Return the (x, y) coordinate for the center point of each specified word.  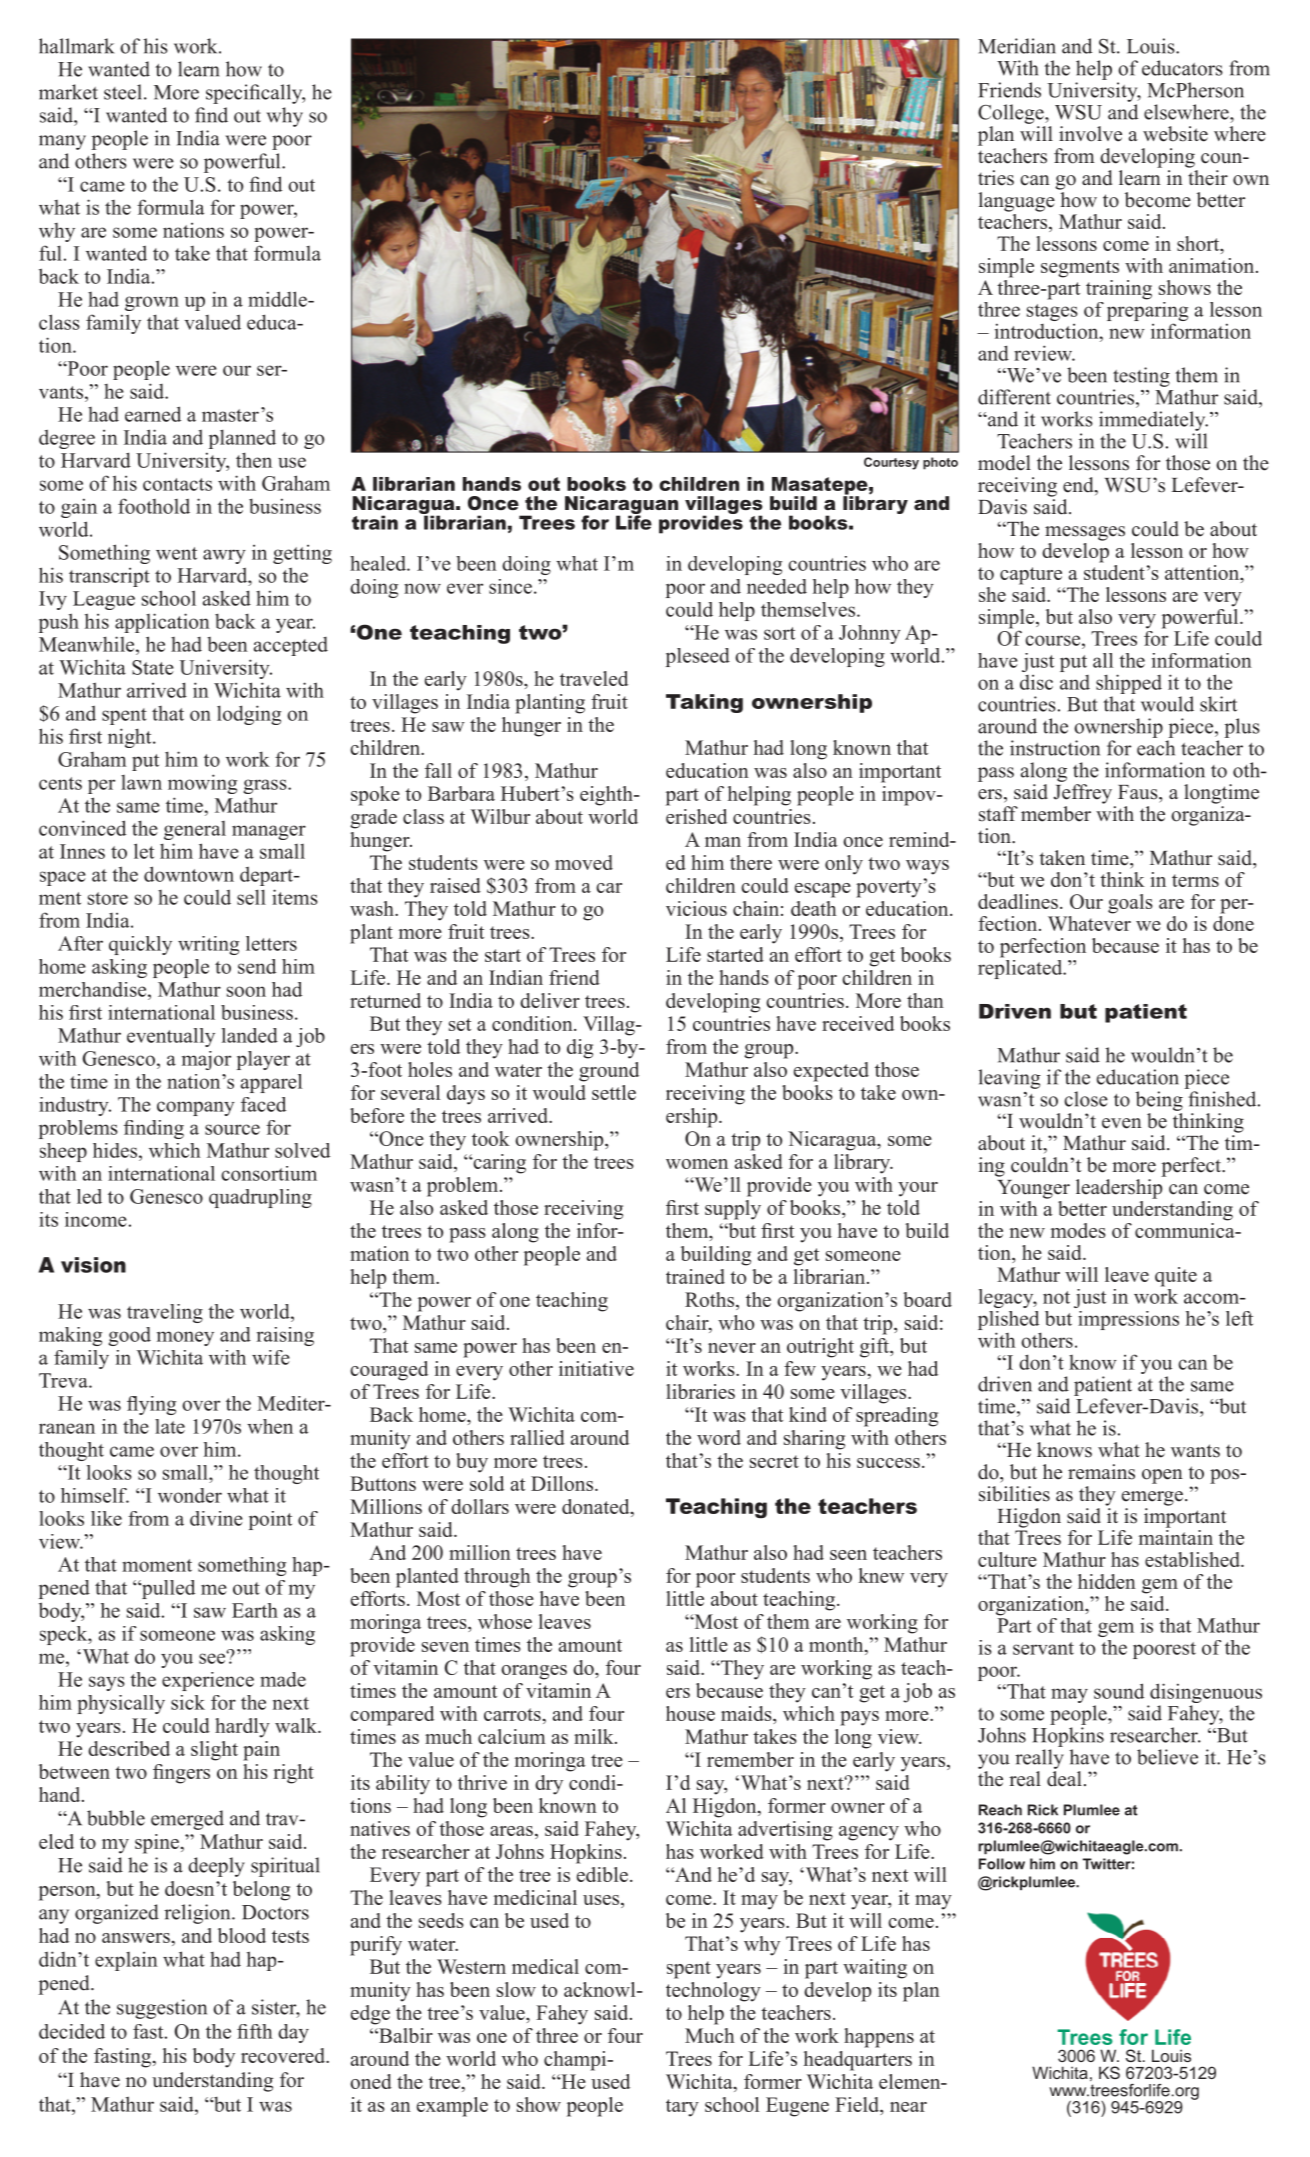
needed (777, 586)
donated (597, 1508)
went (176, 553)
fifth (255, 2031)
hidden (1107, 1581)
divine (216, 1518)
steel (124, 92)
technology (713, 1992)
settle (614, 1092)
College (1012, 114)
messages (1085, 533)
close (1086, 1099)
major (206, 1060)
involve (1090, 134)
